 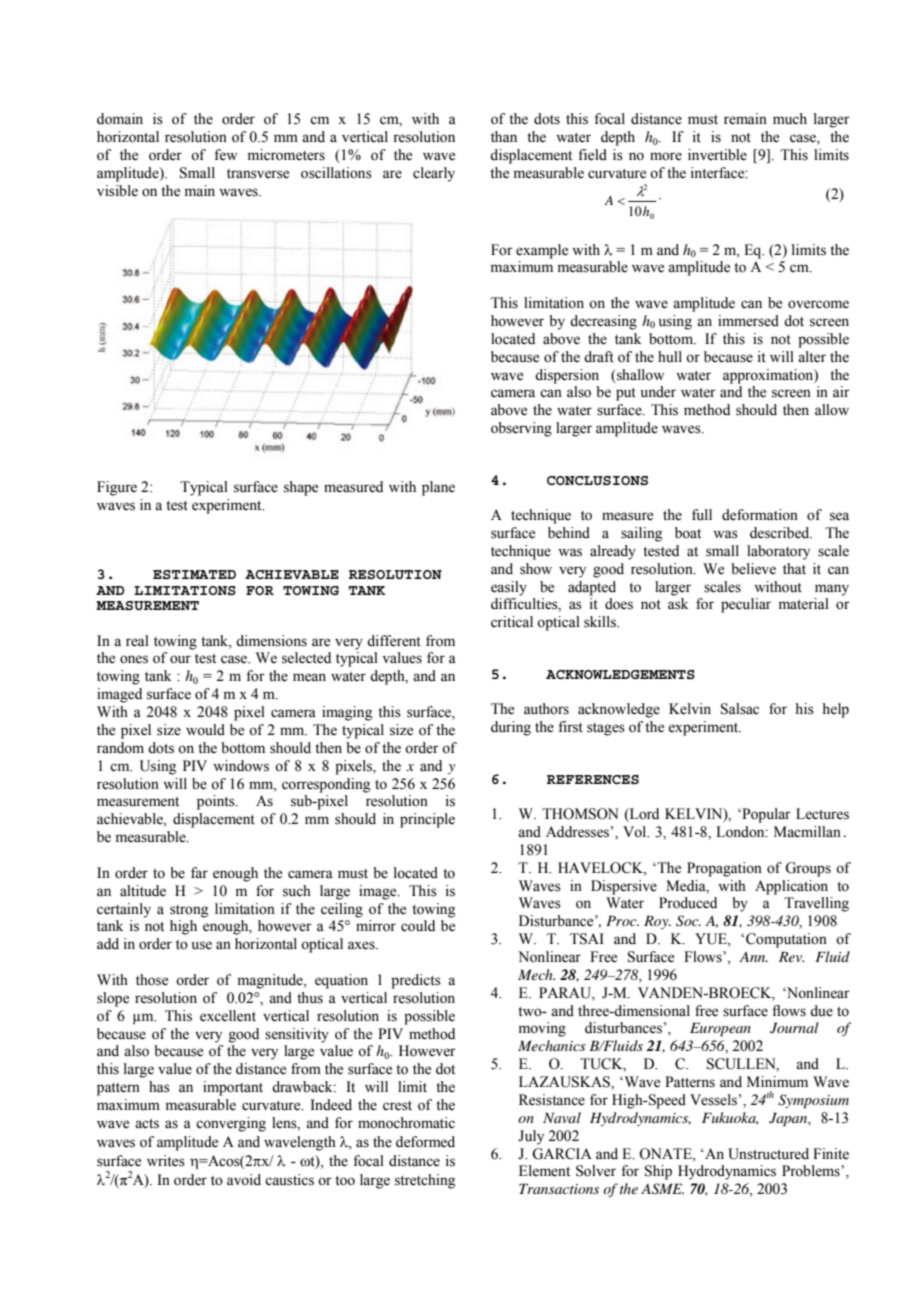 What do you see at coordinates (512, 622) in the image?
I see `critical` at bounding box center [512, 622].
